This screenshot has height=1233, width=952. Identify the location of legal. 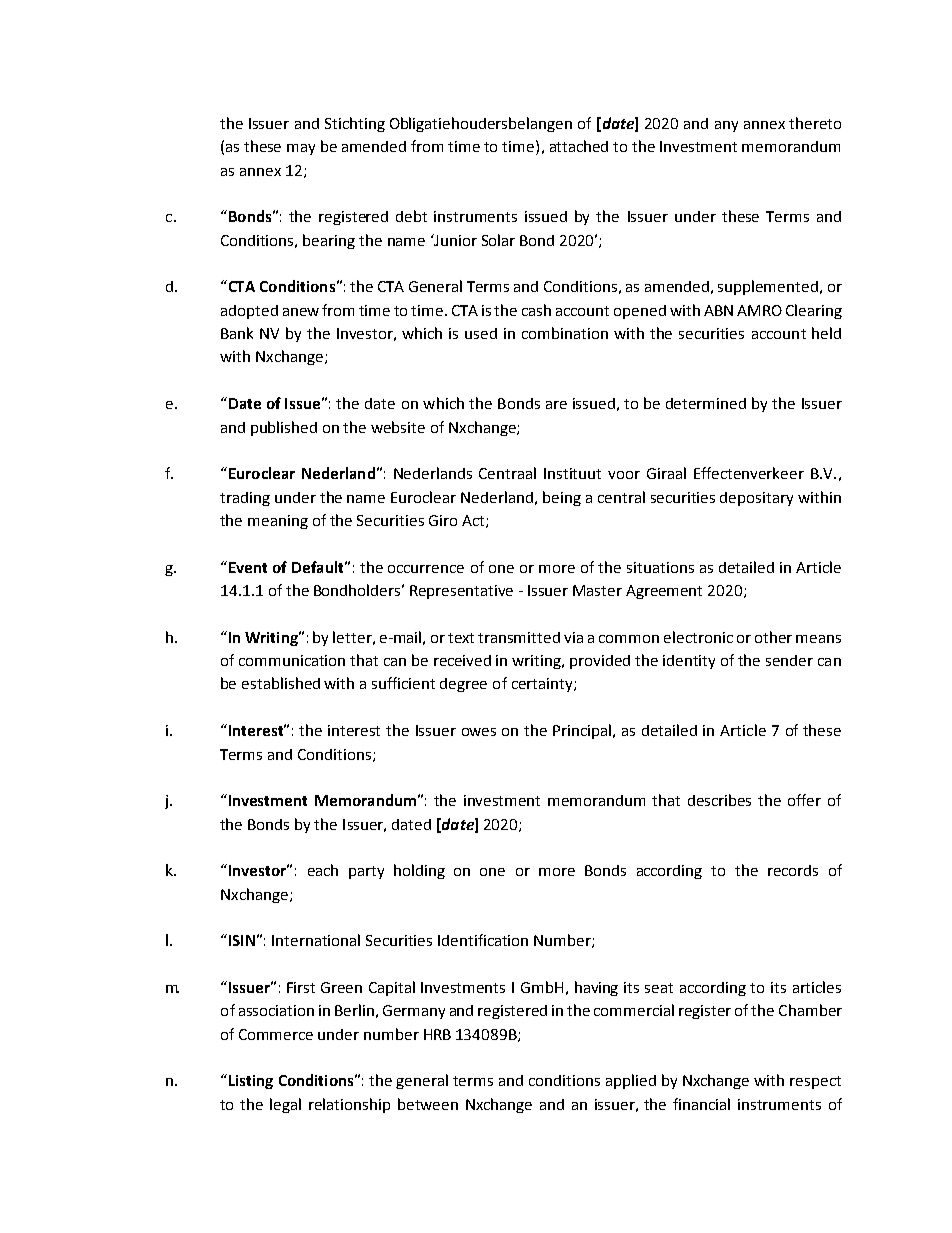
(285, 1105).
